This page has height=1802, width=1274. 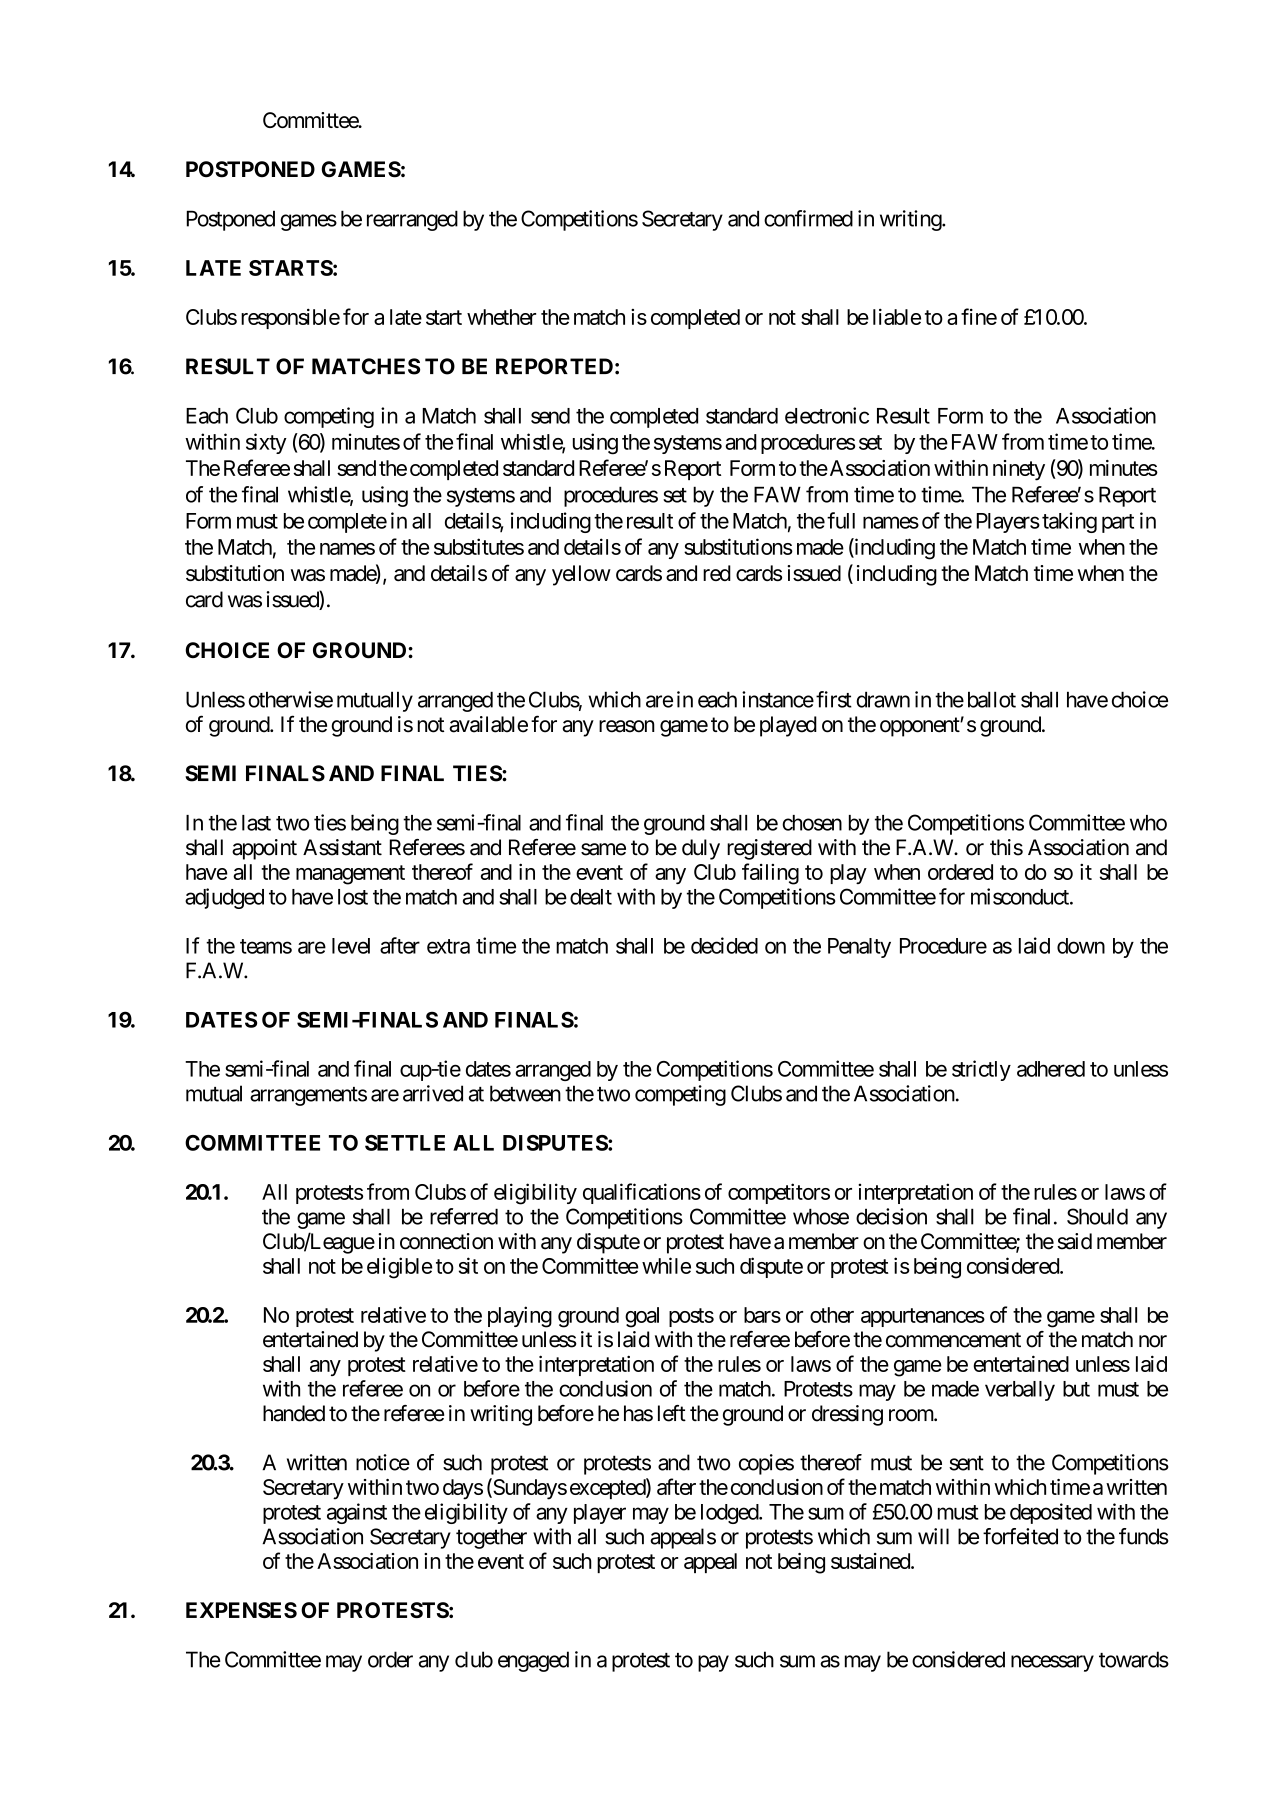 What do you see at coordinates (501, 317) in the page?
I see `whether` at bounding box center [501, 317].
